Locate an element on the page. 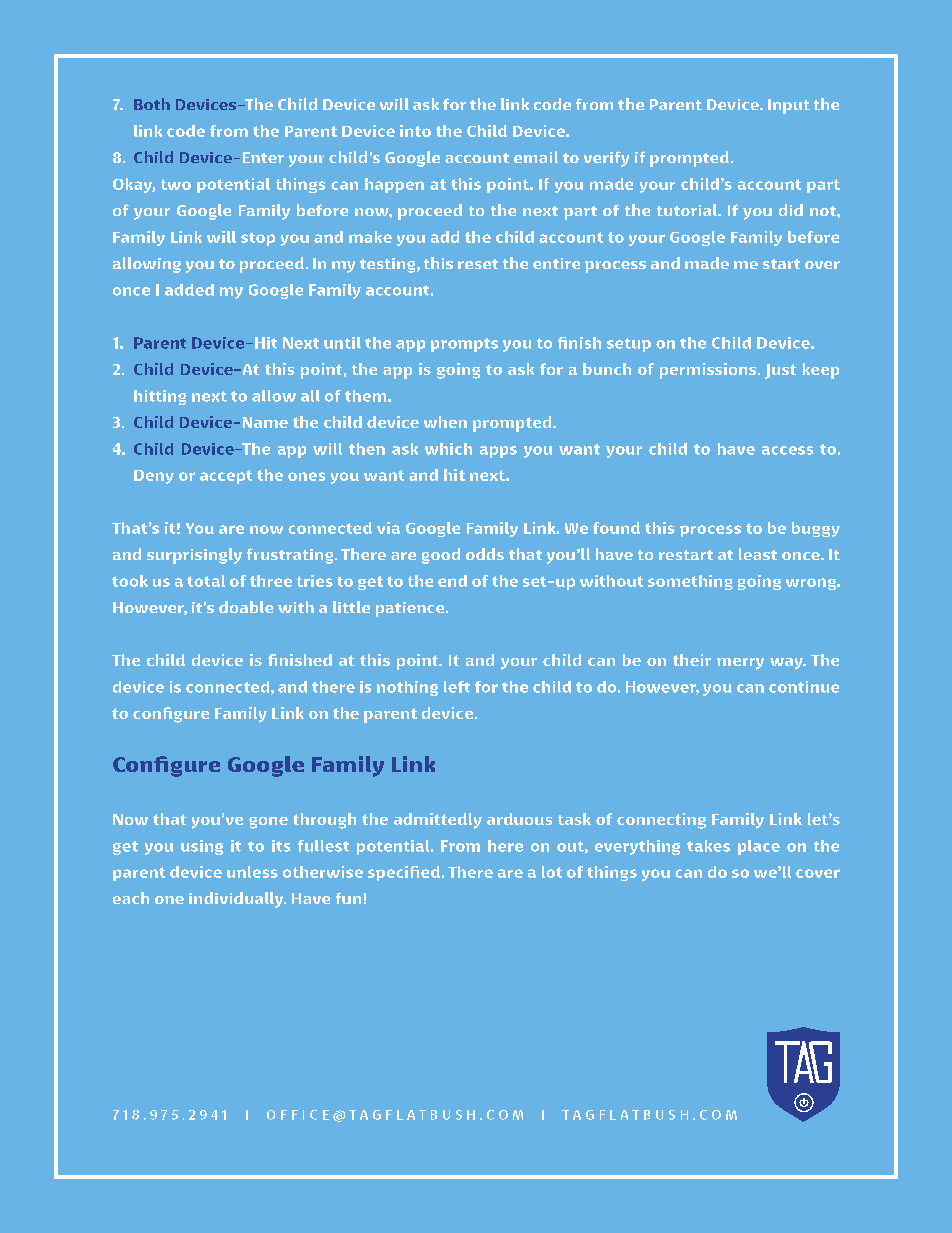 Image resolution: width=952 pixels, height=1233 pixels. permissions is located at coordinates (709, 371).
